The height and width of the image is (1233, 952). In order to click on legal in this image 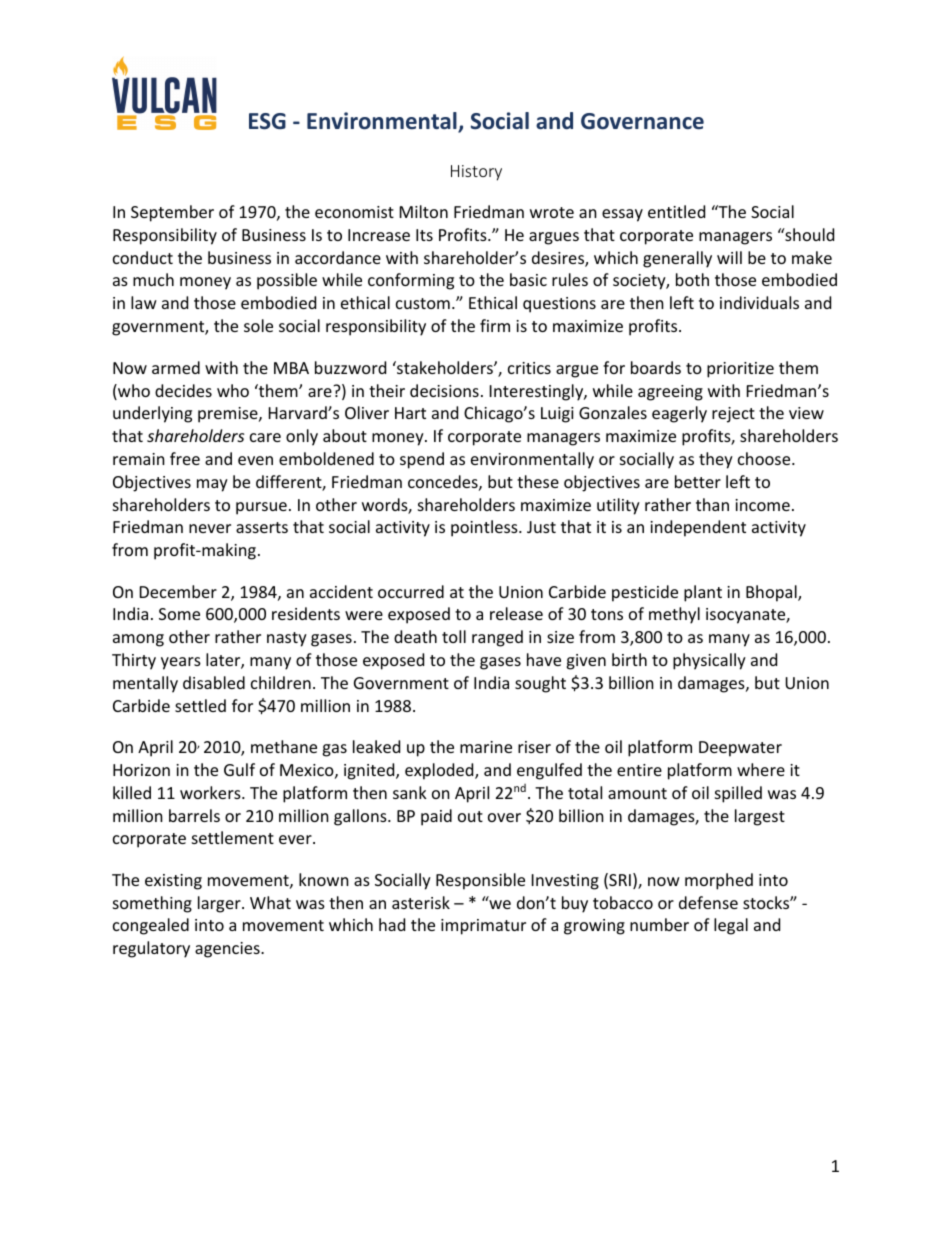, I will do `click(731, 926)`.
